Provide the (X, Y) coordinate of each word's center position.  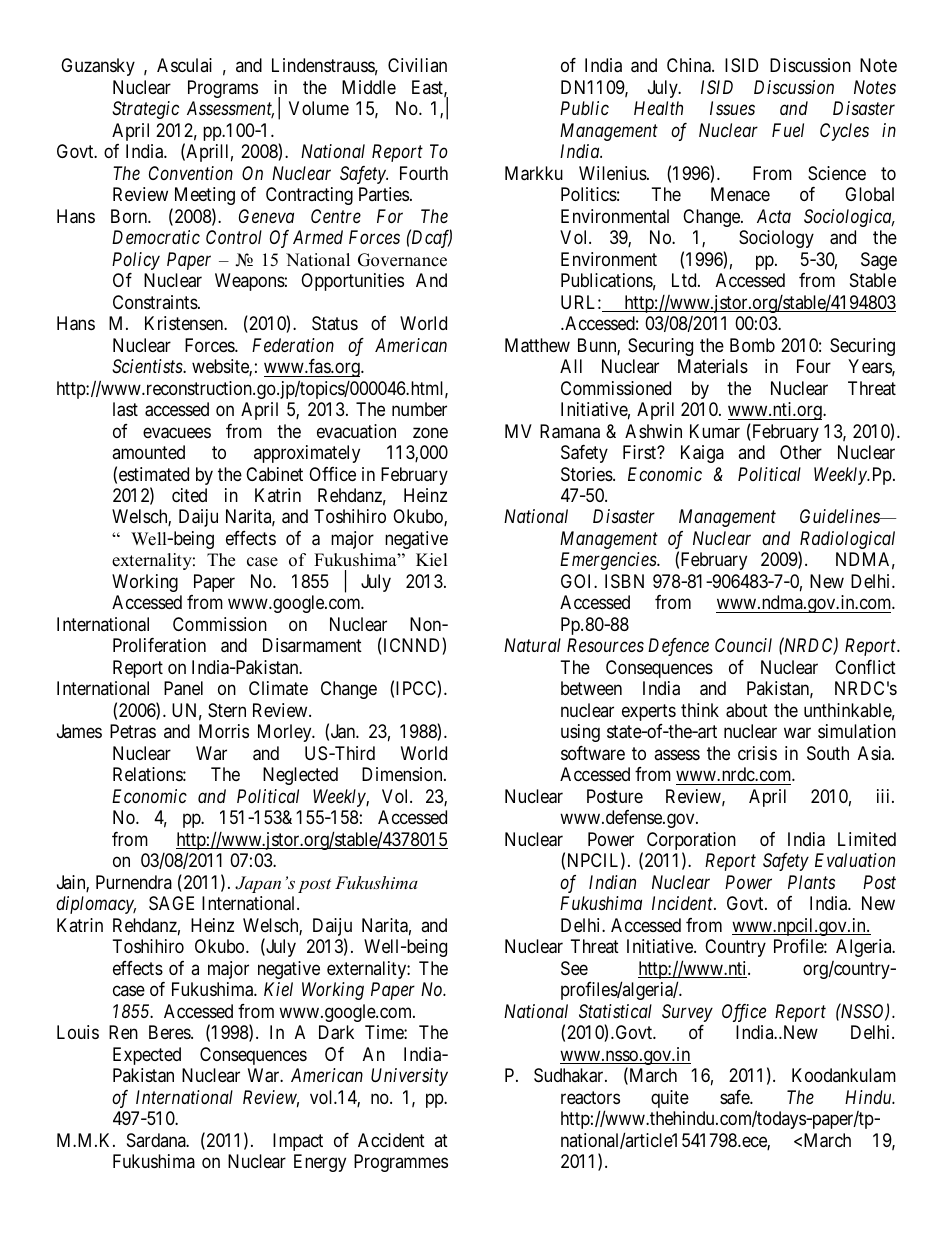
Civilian (417, 65)
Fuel (788, 130)
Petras (133, 731)
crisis (757, 753)
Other (801, 452)
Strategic (145, 110)
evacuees (177, 433)
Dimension (403, 774)
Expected (147, 1056)
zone (430, 432)
